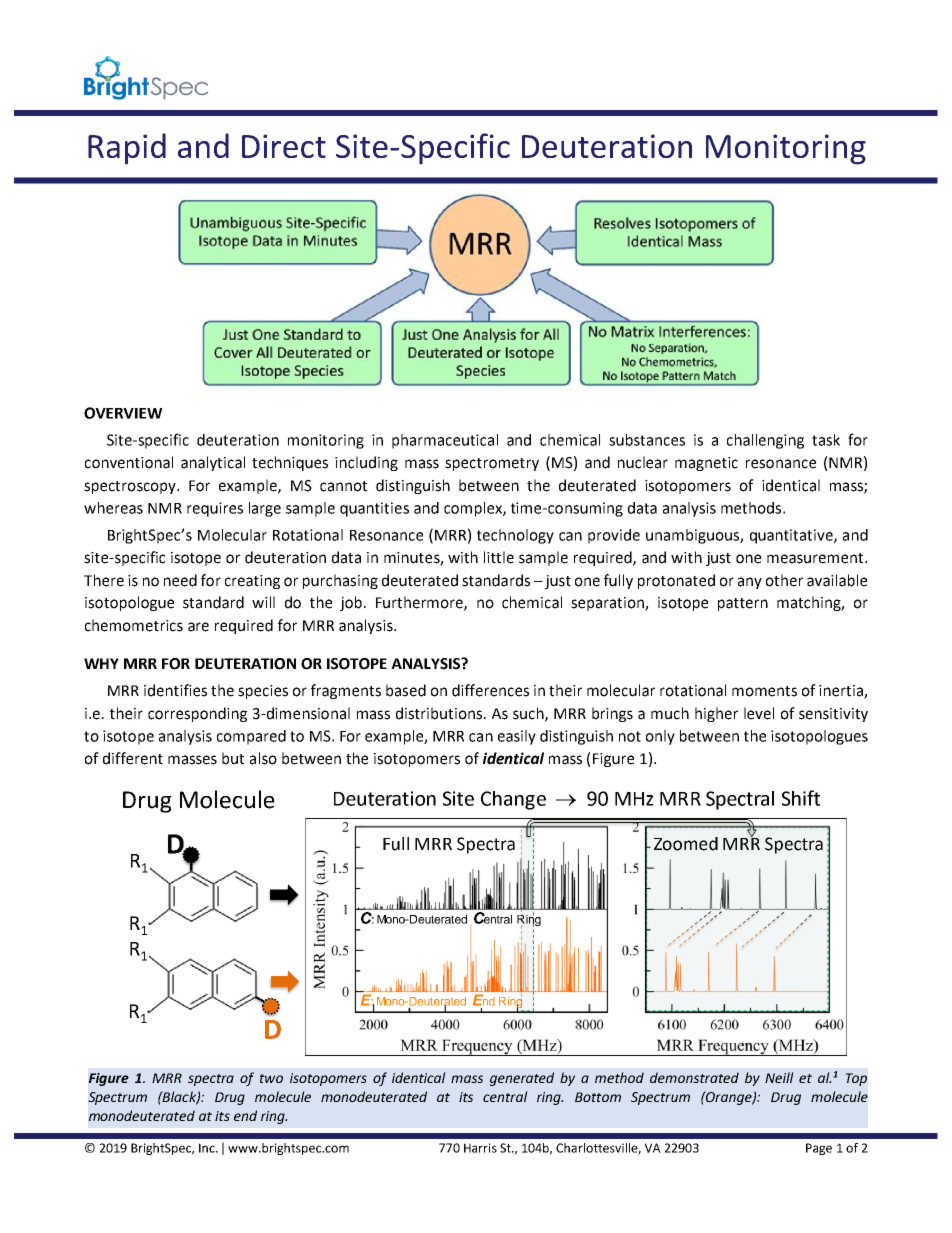 This screenshot has width=952, height=1233. I want to click on easily, so click(517, 737).
